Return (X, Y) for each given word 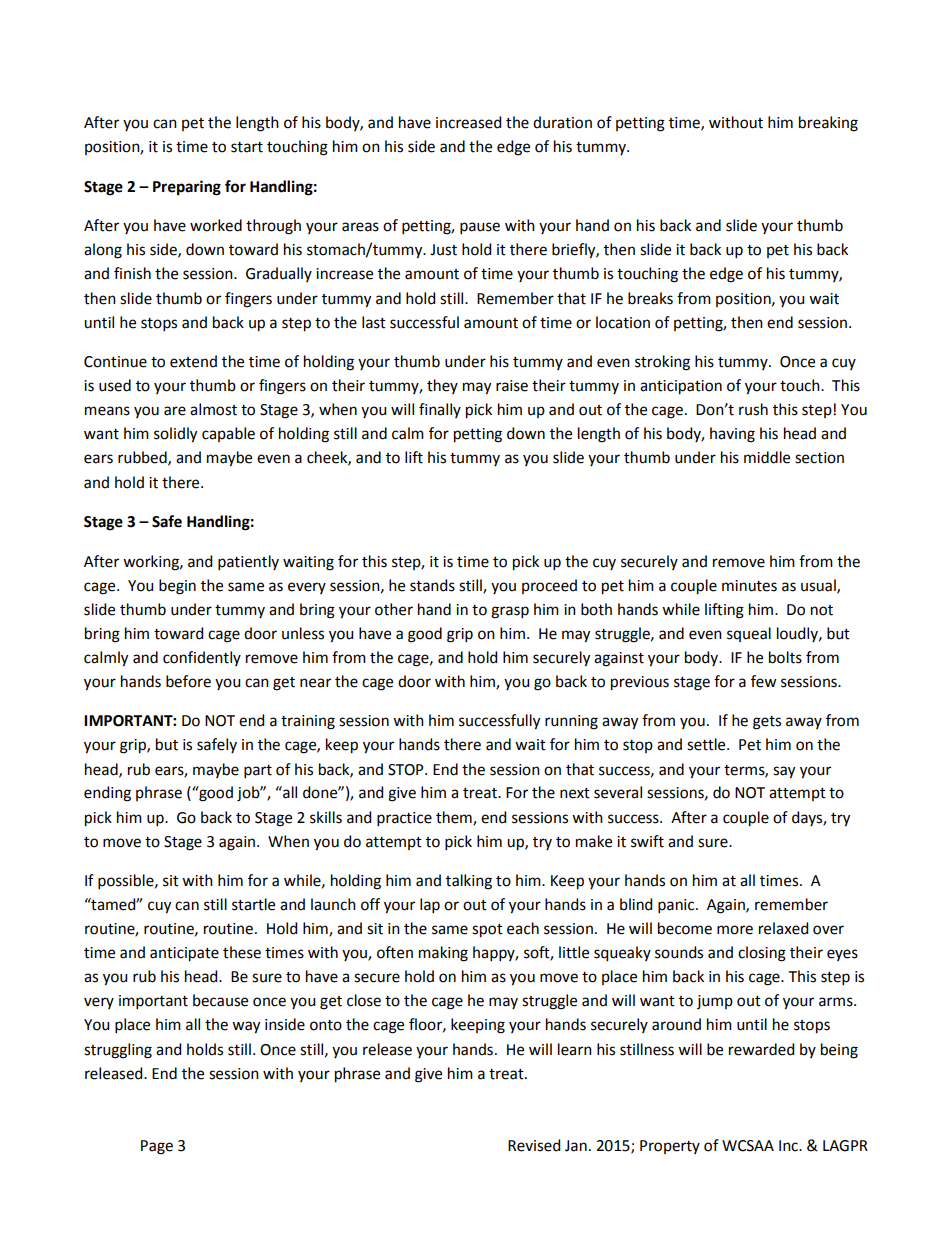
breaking (828, 124)
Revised (534, 1145)
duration (562, 122)
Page (157, 1147)
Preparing (187, 188)
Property (670, 1147)
